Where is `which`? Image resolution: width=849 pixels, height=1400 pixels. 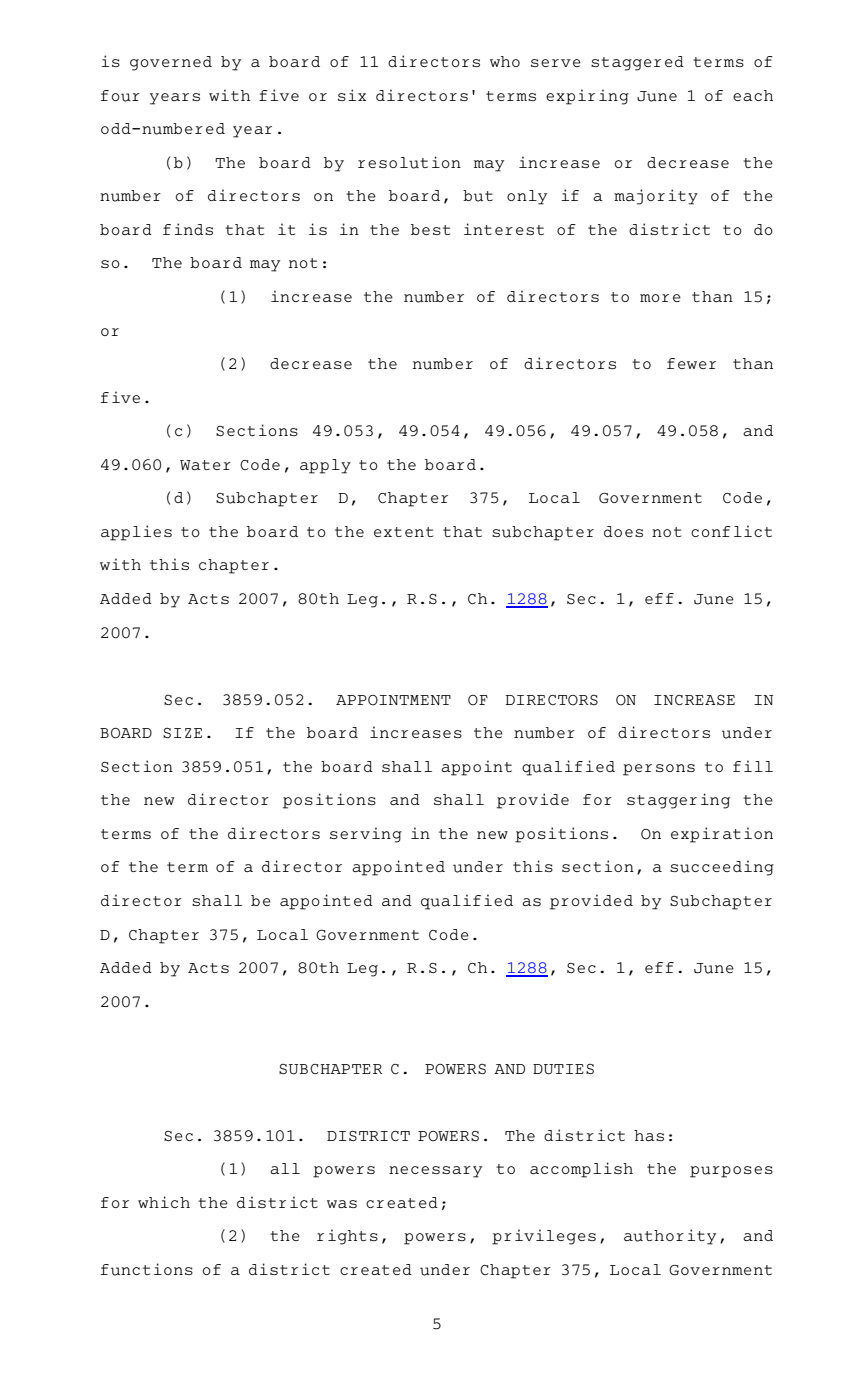 which is located at coordinates (164, 1202).
